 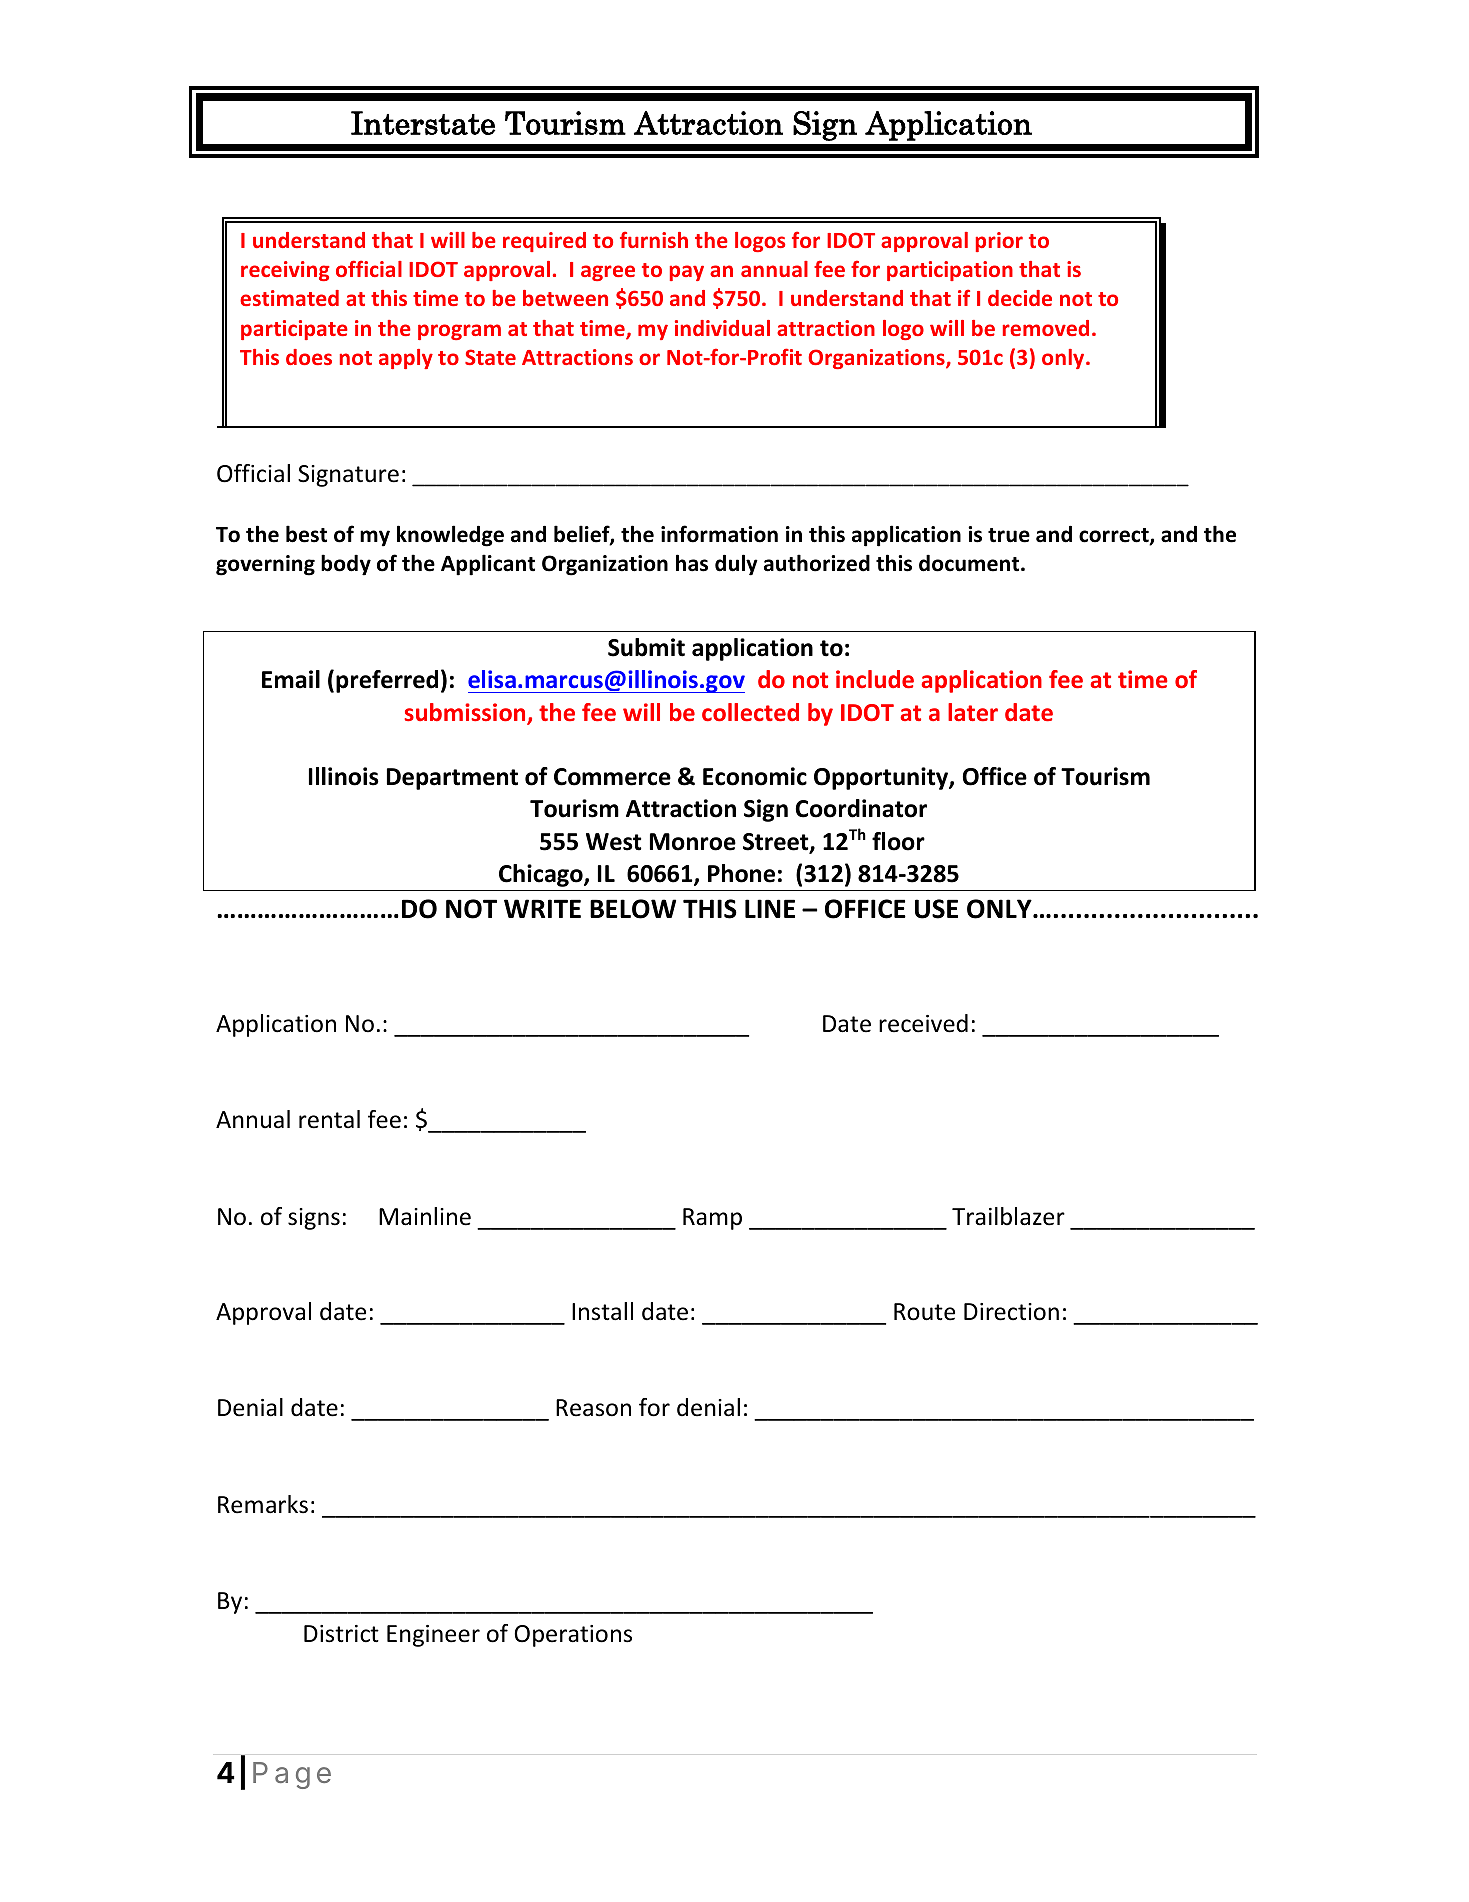 What do you see at coordinates (341, 1634) in the document?
I see `District` at bounding box center [341, 1634].
